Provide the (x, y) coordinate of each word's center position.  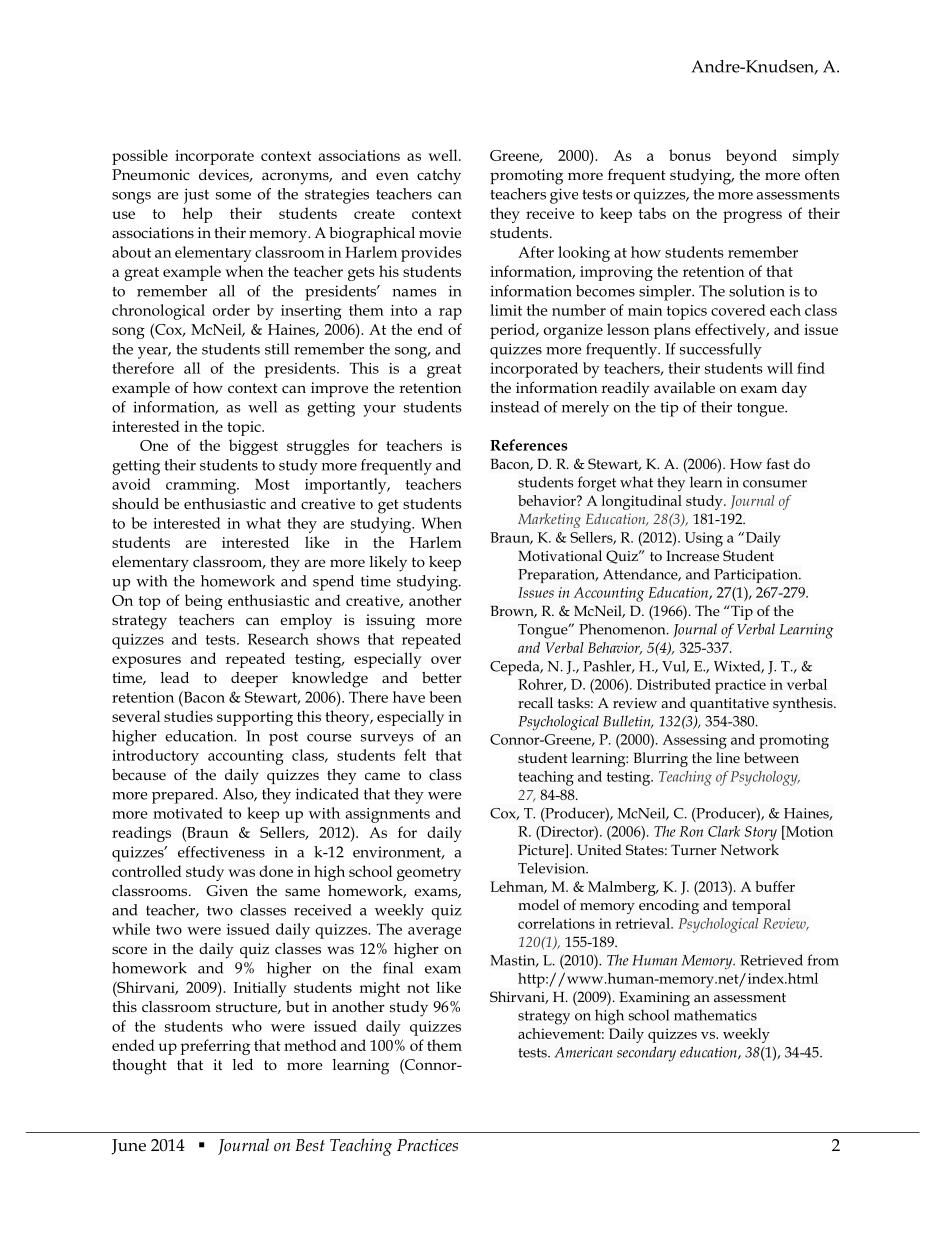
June (129, 1147)
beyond (751, 157)
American (583, 1052)
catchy (439, 177)
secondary (646, 1054)
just (196, 196)
